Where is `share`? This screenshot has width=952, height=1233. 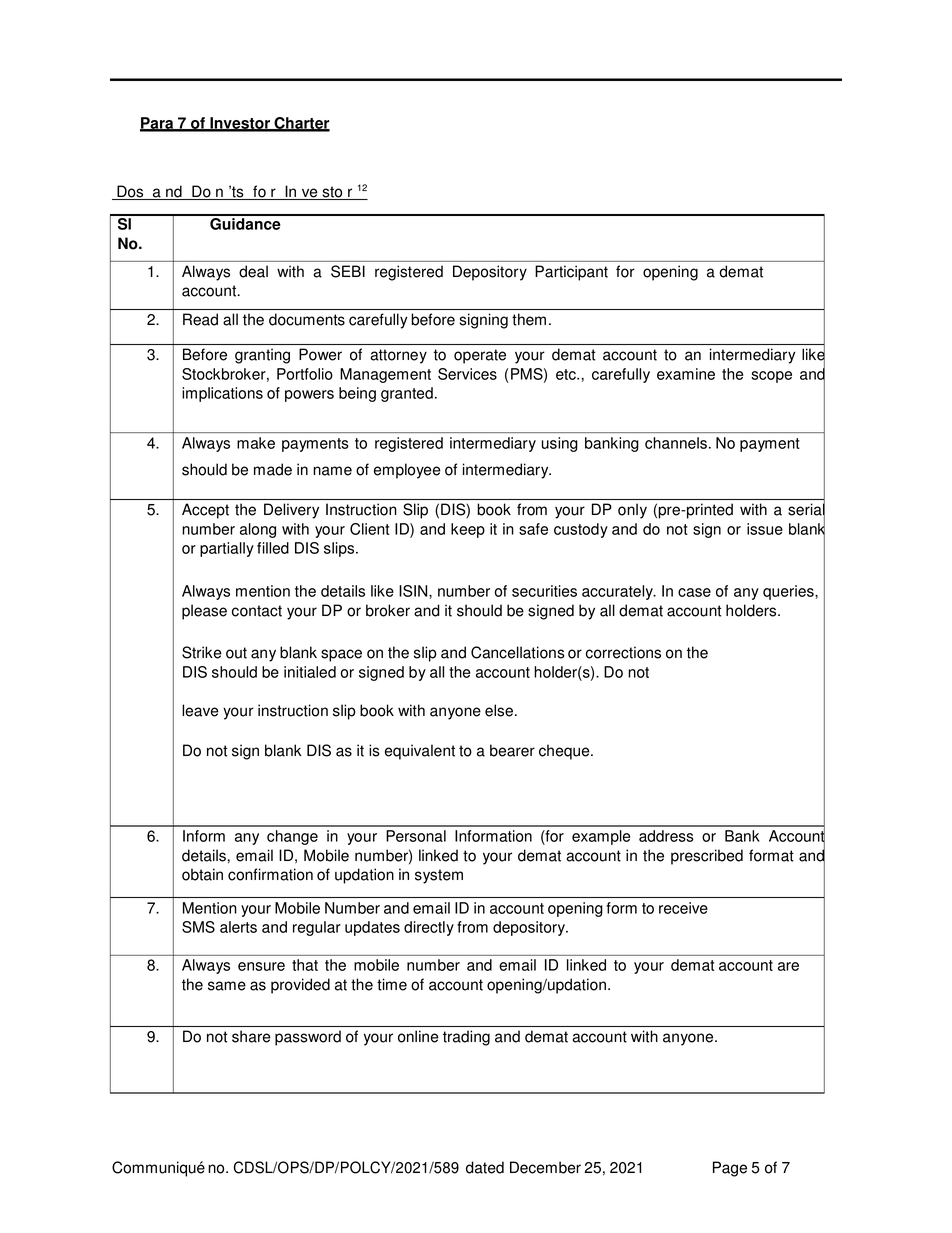
share is located at coordinates (251, 1036).
